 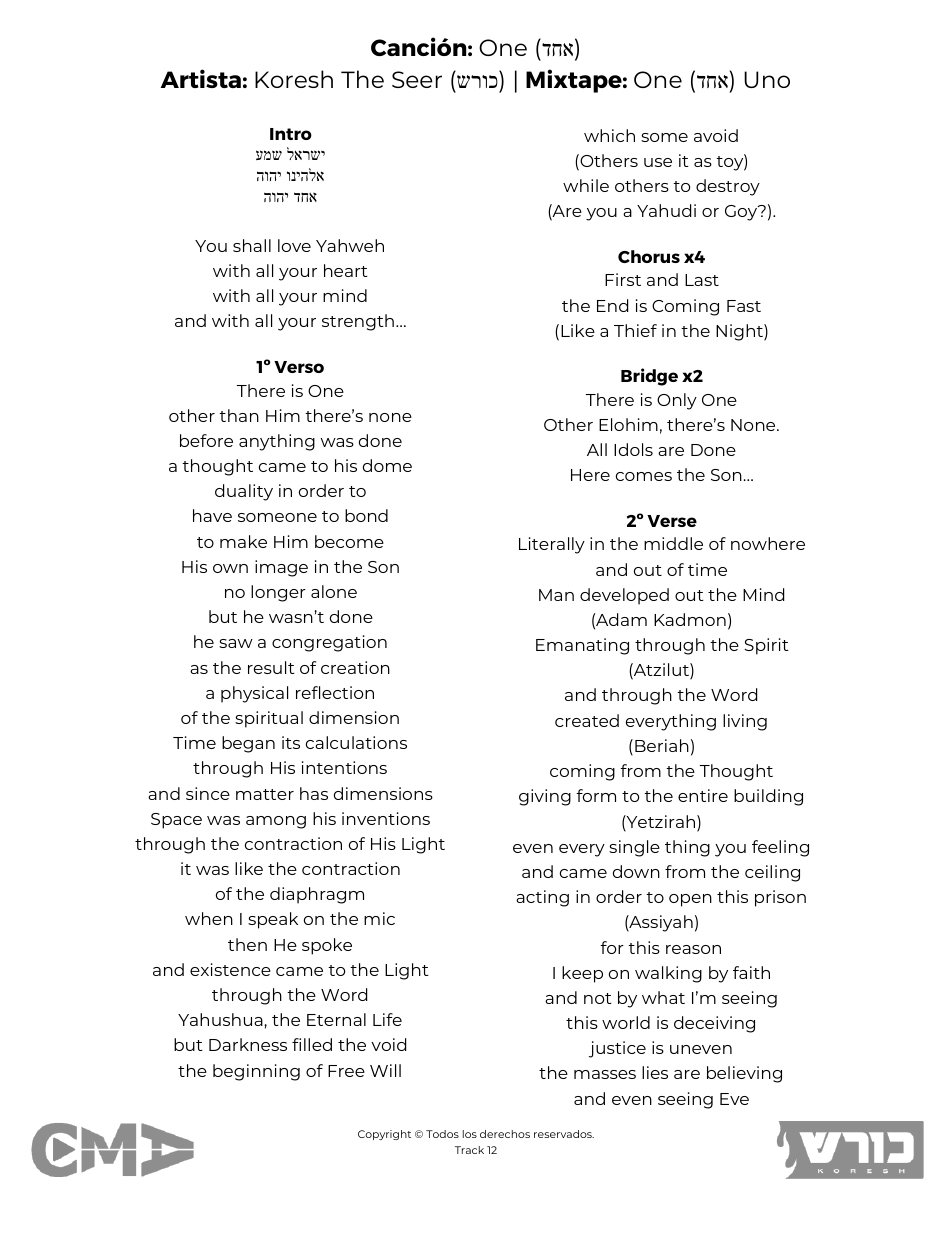 I want to click on beginning, so click(x=256, y=1072).
